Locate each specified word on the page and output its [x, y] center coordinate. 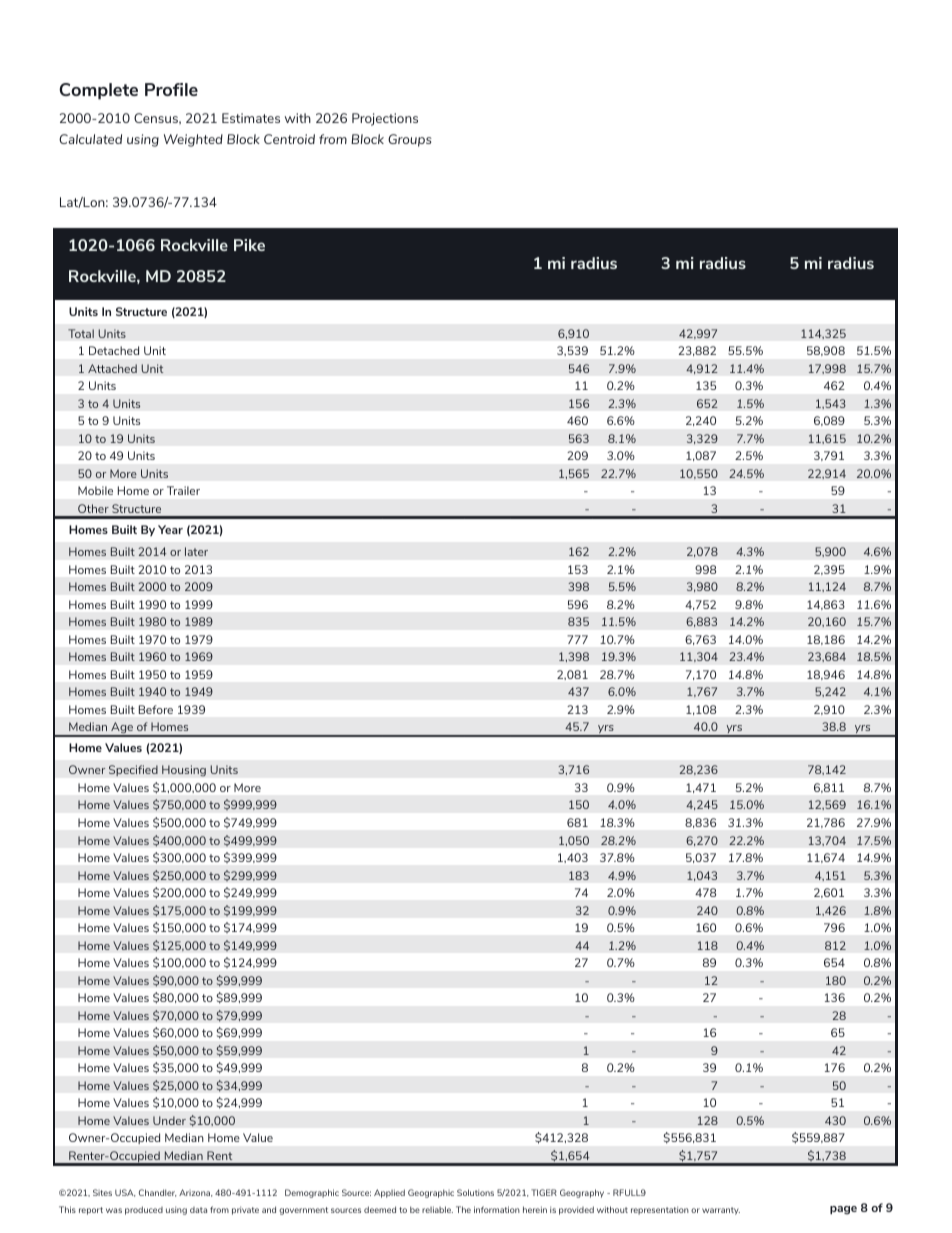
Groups [410, 140]
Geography [582, 1193]
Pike [249, 245]
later [196, 551]
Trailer [183, 490]
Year [170, 529]
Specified [133, 770]
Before [156, 709]
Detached [114, 350]
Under [169, 1120]
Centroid [289, 139]
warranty [721, 1211]
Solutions [475, 1192]
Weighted [193, 140]
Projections [385, 119]
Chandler [158, 1193]
